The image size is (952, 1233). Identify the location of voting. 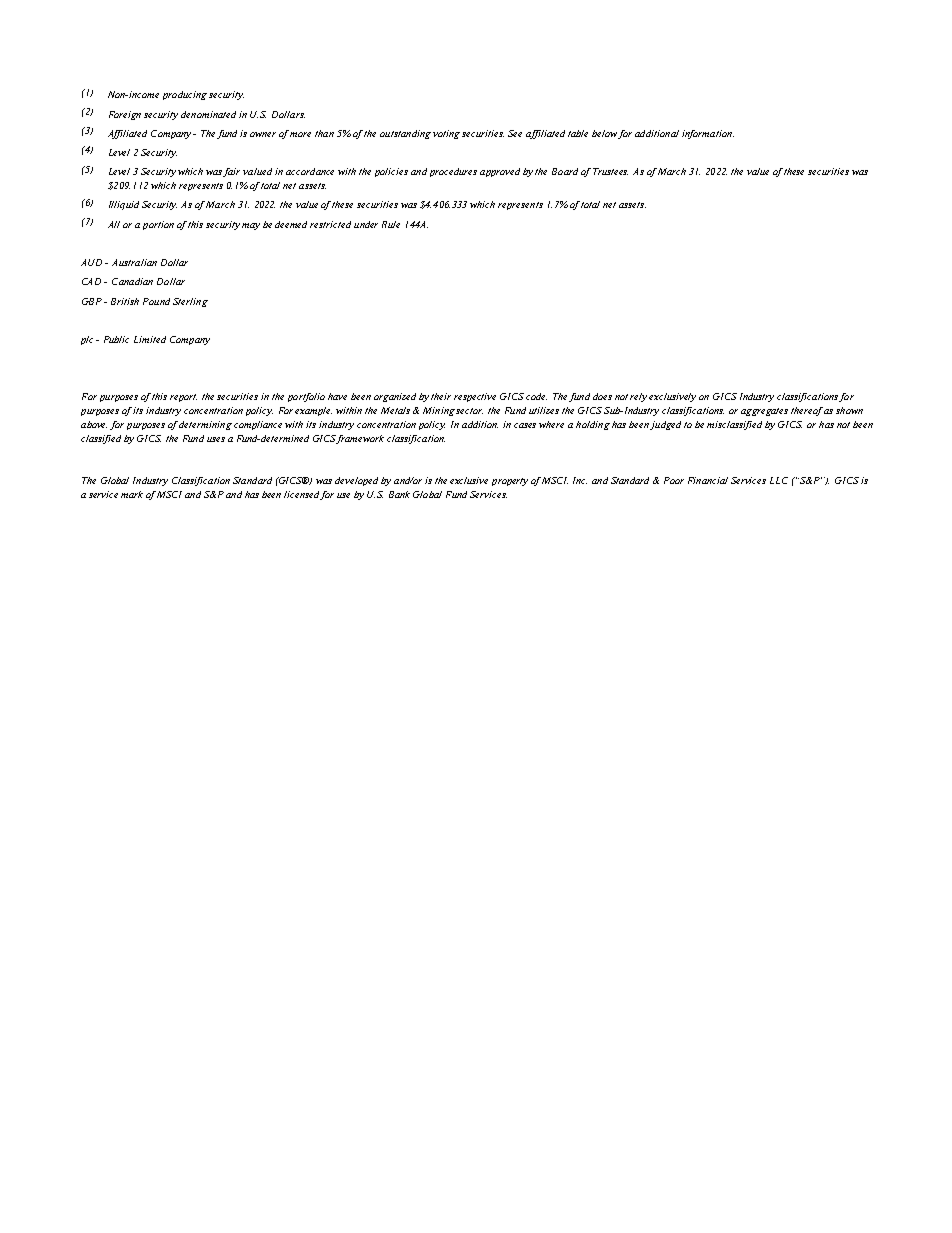
(446, 134).
